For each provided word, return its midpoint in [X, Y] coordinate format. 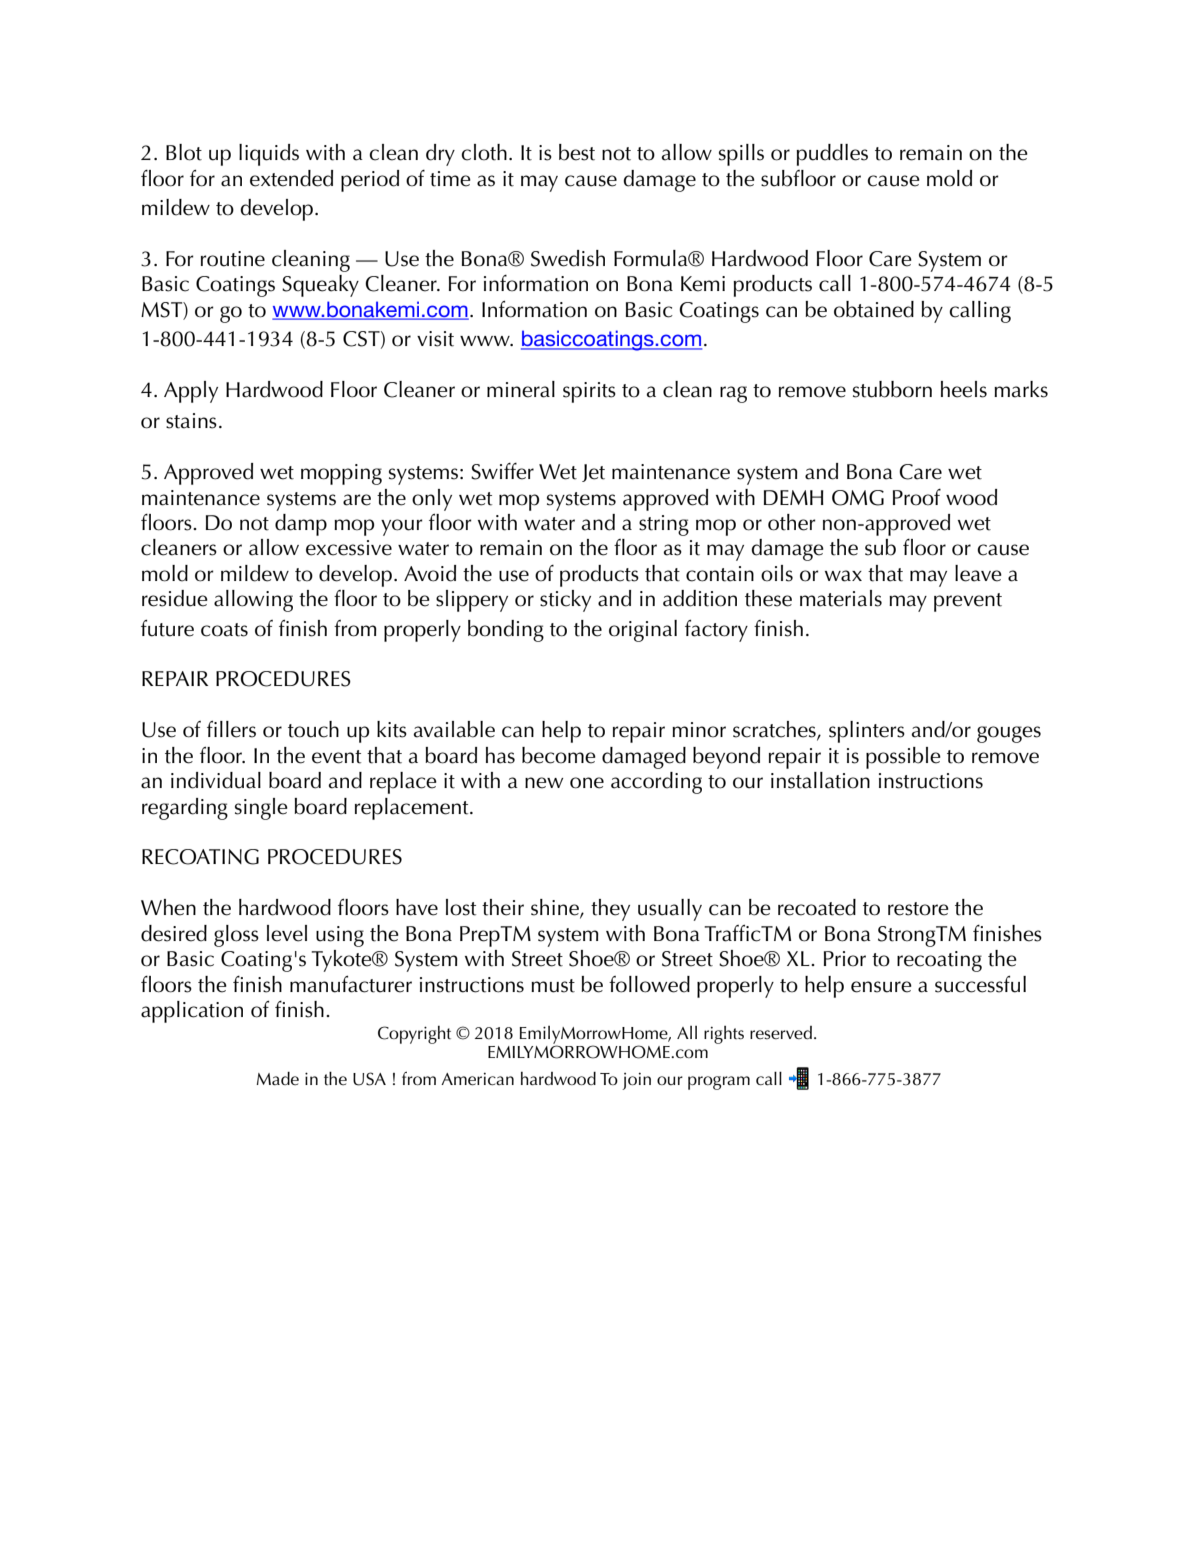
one [587, 783]
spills [741, 155]
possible [903, 758]
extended [291, 178]
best [577, 152]
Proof [917, 497]
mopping [341, 474]
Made [277, 1078]
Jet [593, 473]
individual [216, 780]
